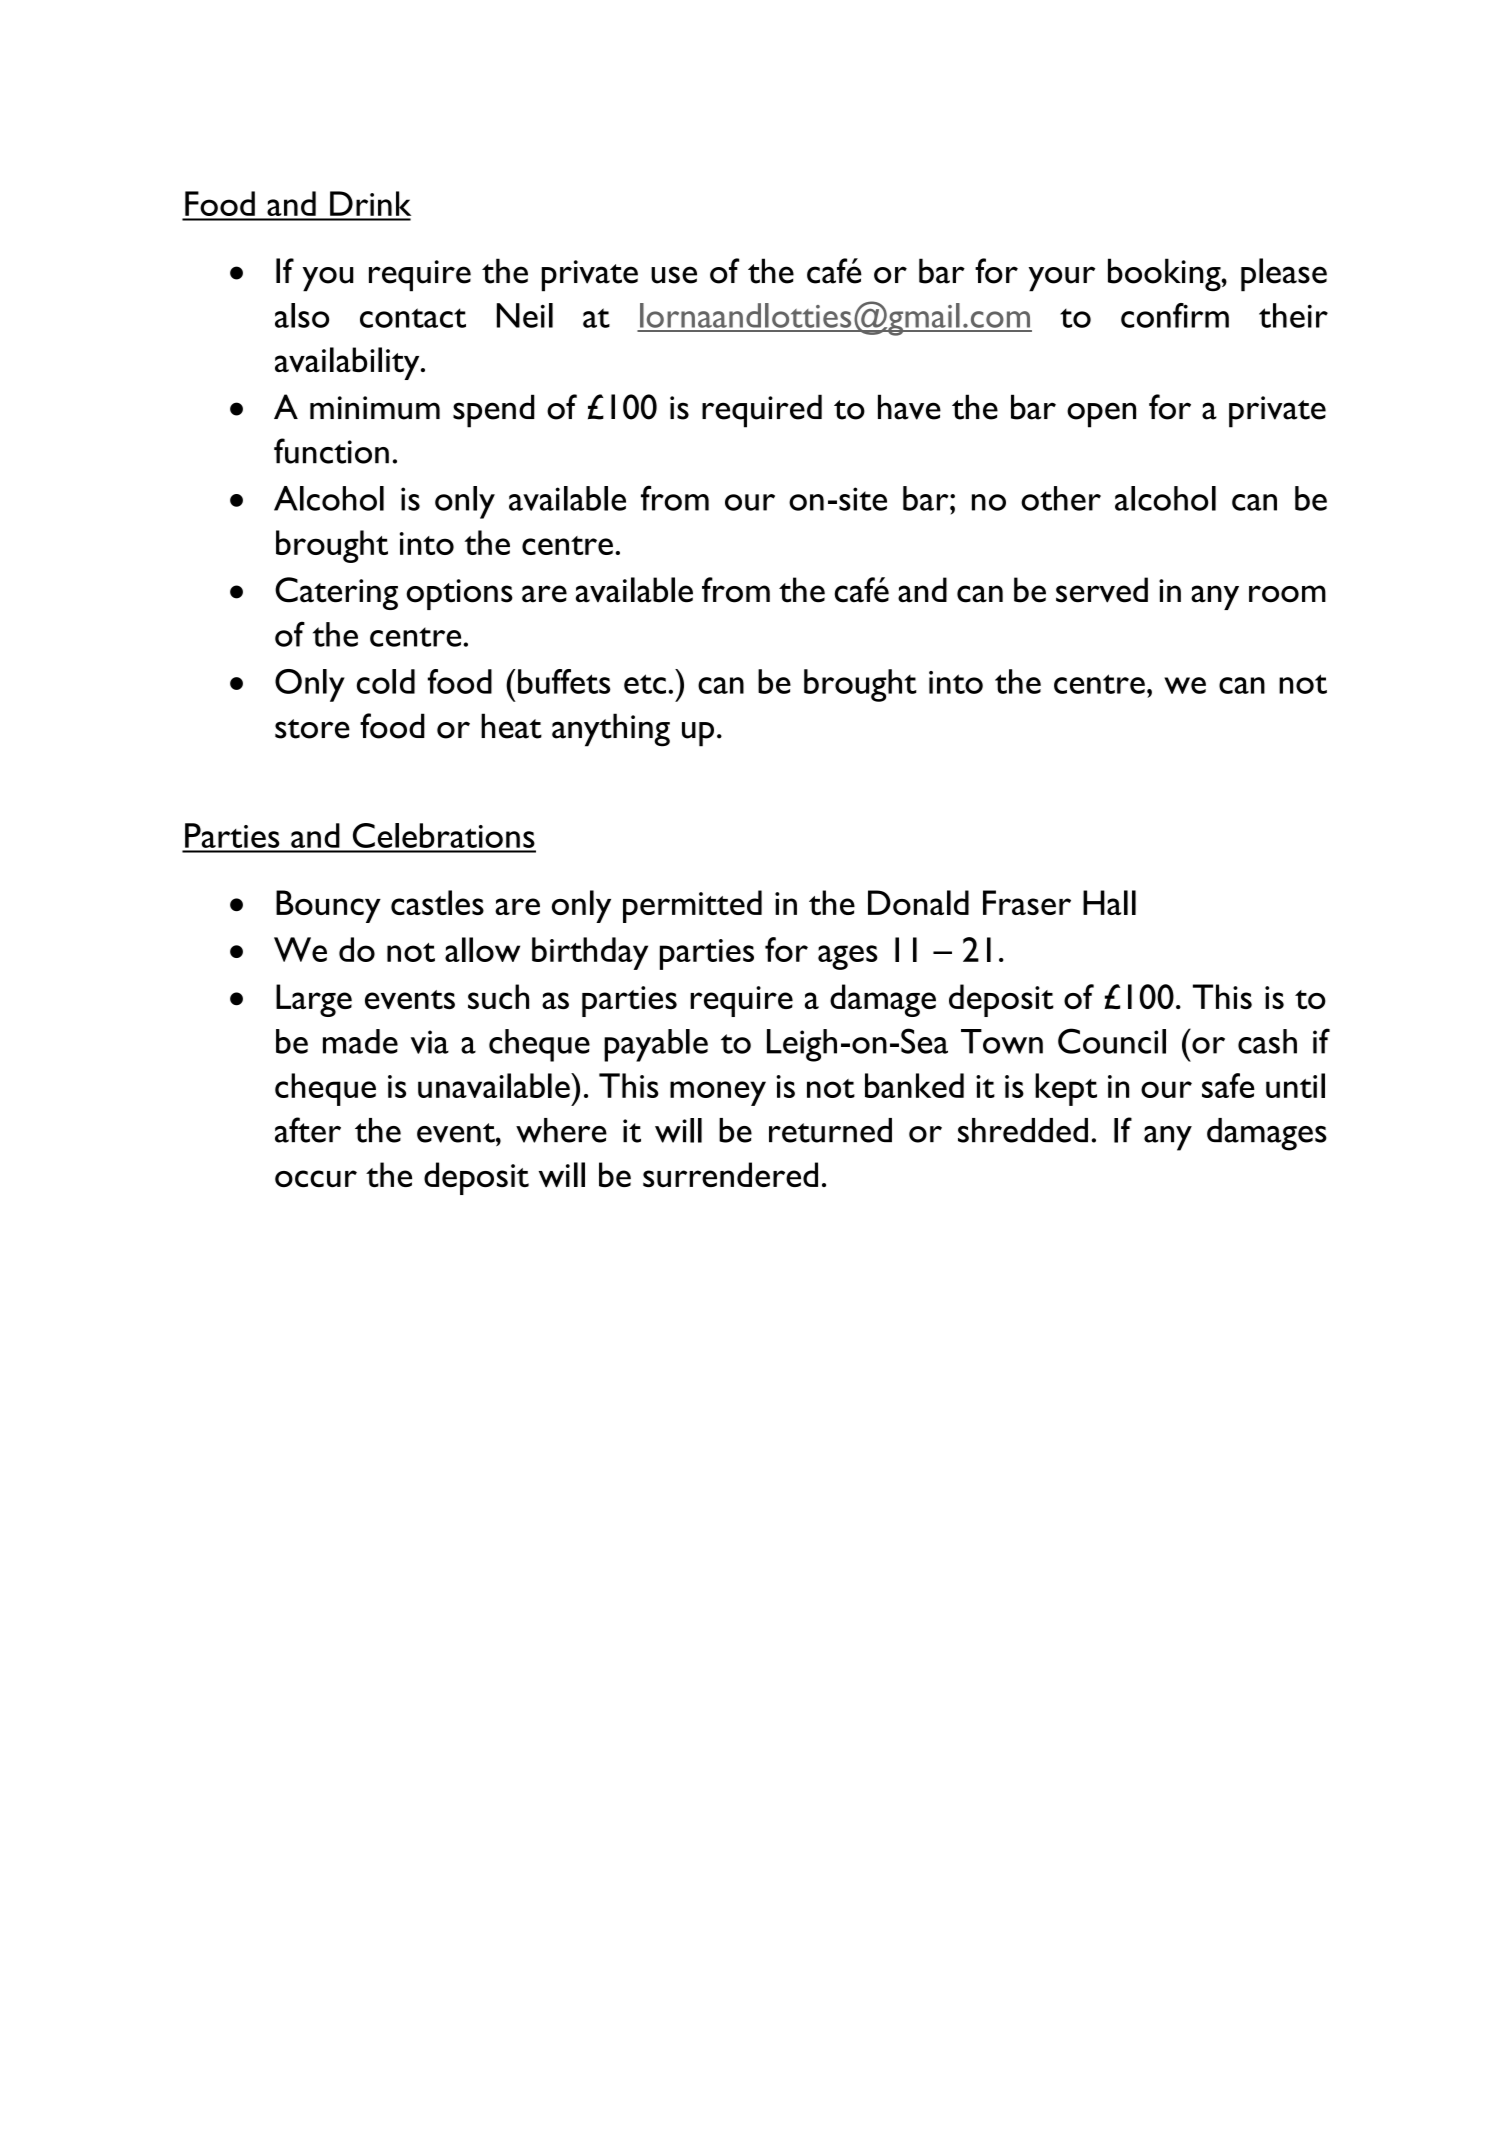 The image size is (1510, 2135). Describe the element at coordinates (645, 684) in the document. I see `etc` at that location.
